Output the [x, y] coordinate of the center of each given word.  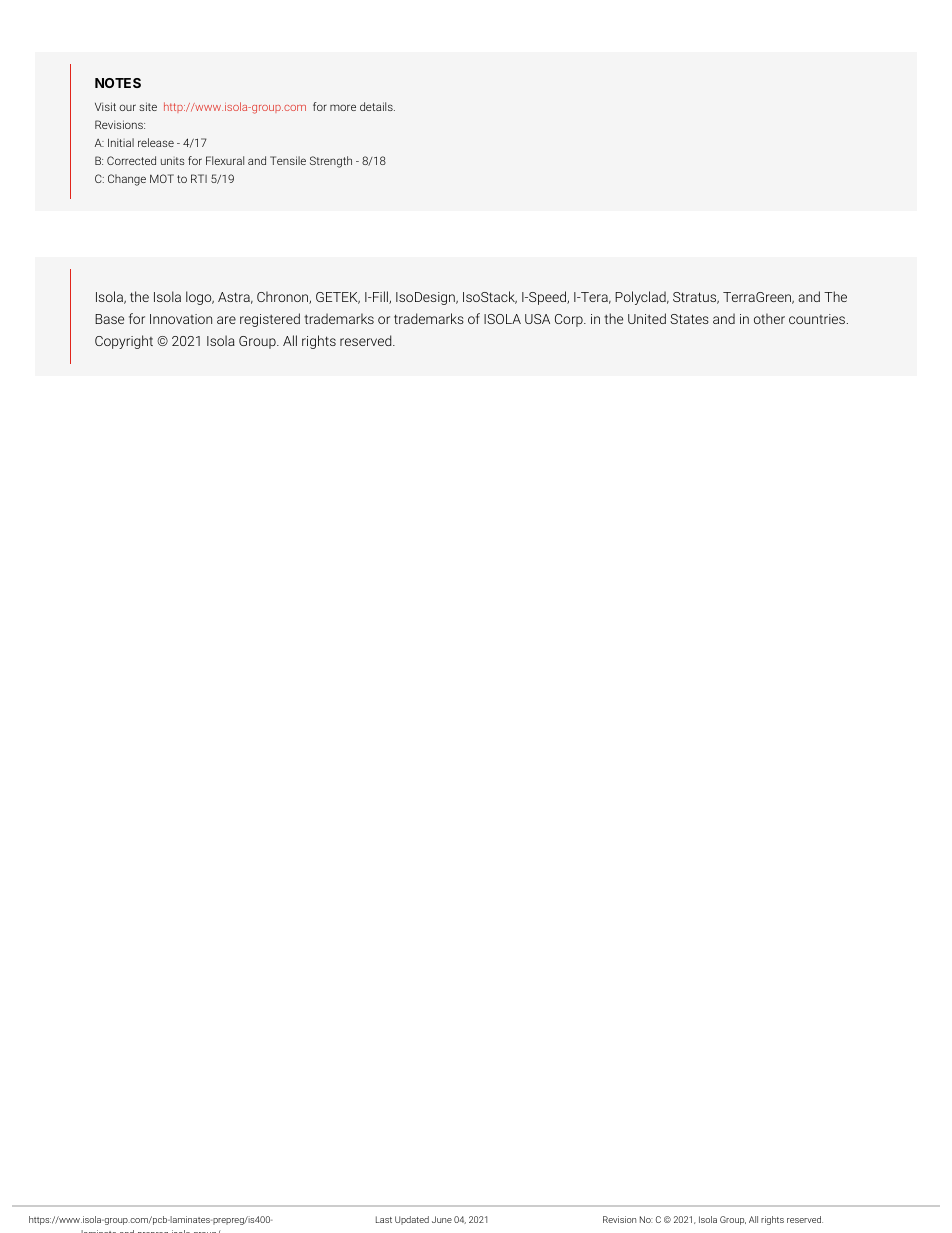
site [148, 106]
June [442, 1219]
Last [384, 1219]
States [689, 319]
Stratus [696, 298]
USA [537, 319]
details [377, 106]
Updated [412, 1220]
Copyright [124, 342]
